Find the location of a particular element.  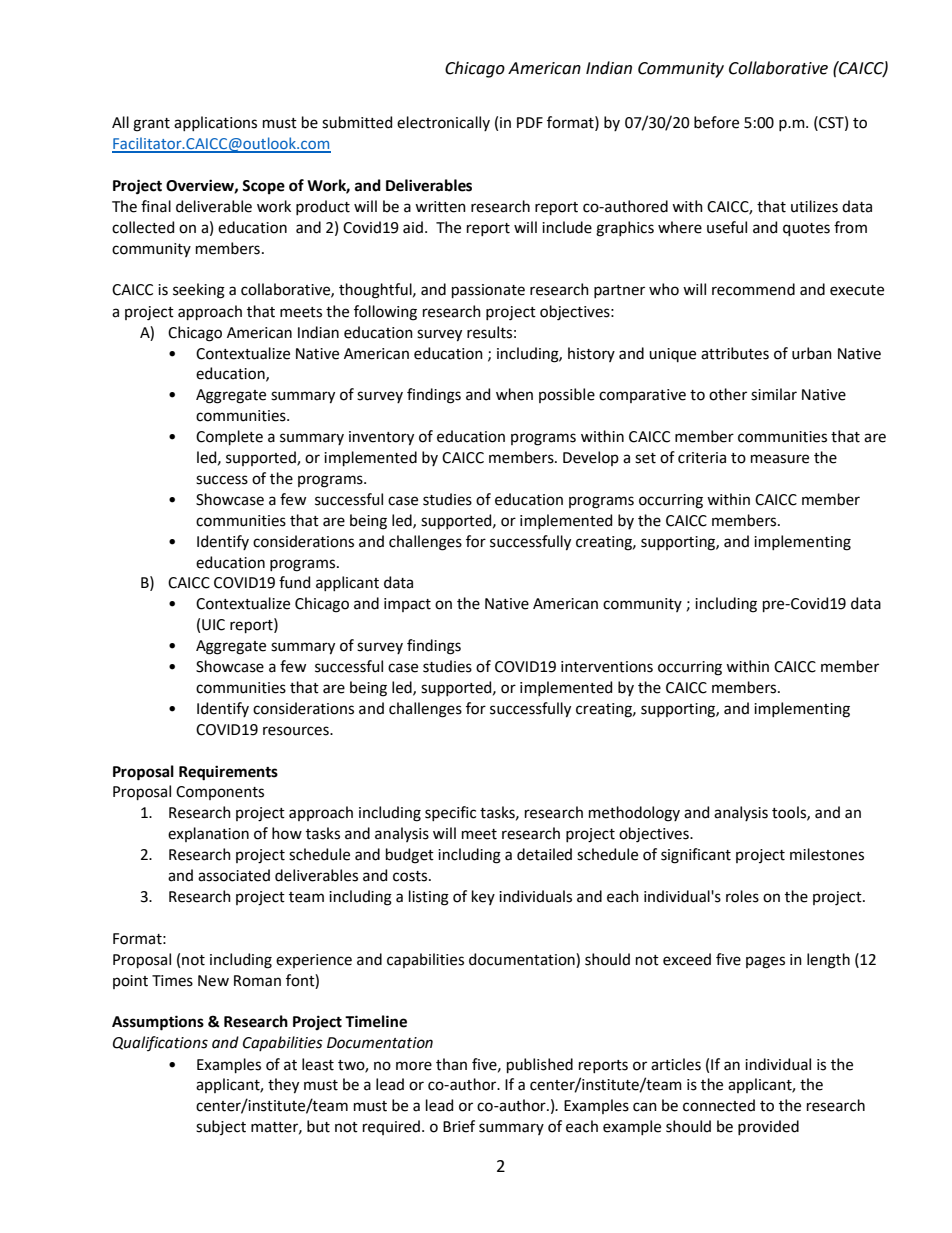

Components is located at coordinates (220, 793).
